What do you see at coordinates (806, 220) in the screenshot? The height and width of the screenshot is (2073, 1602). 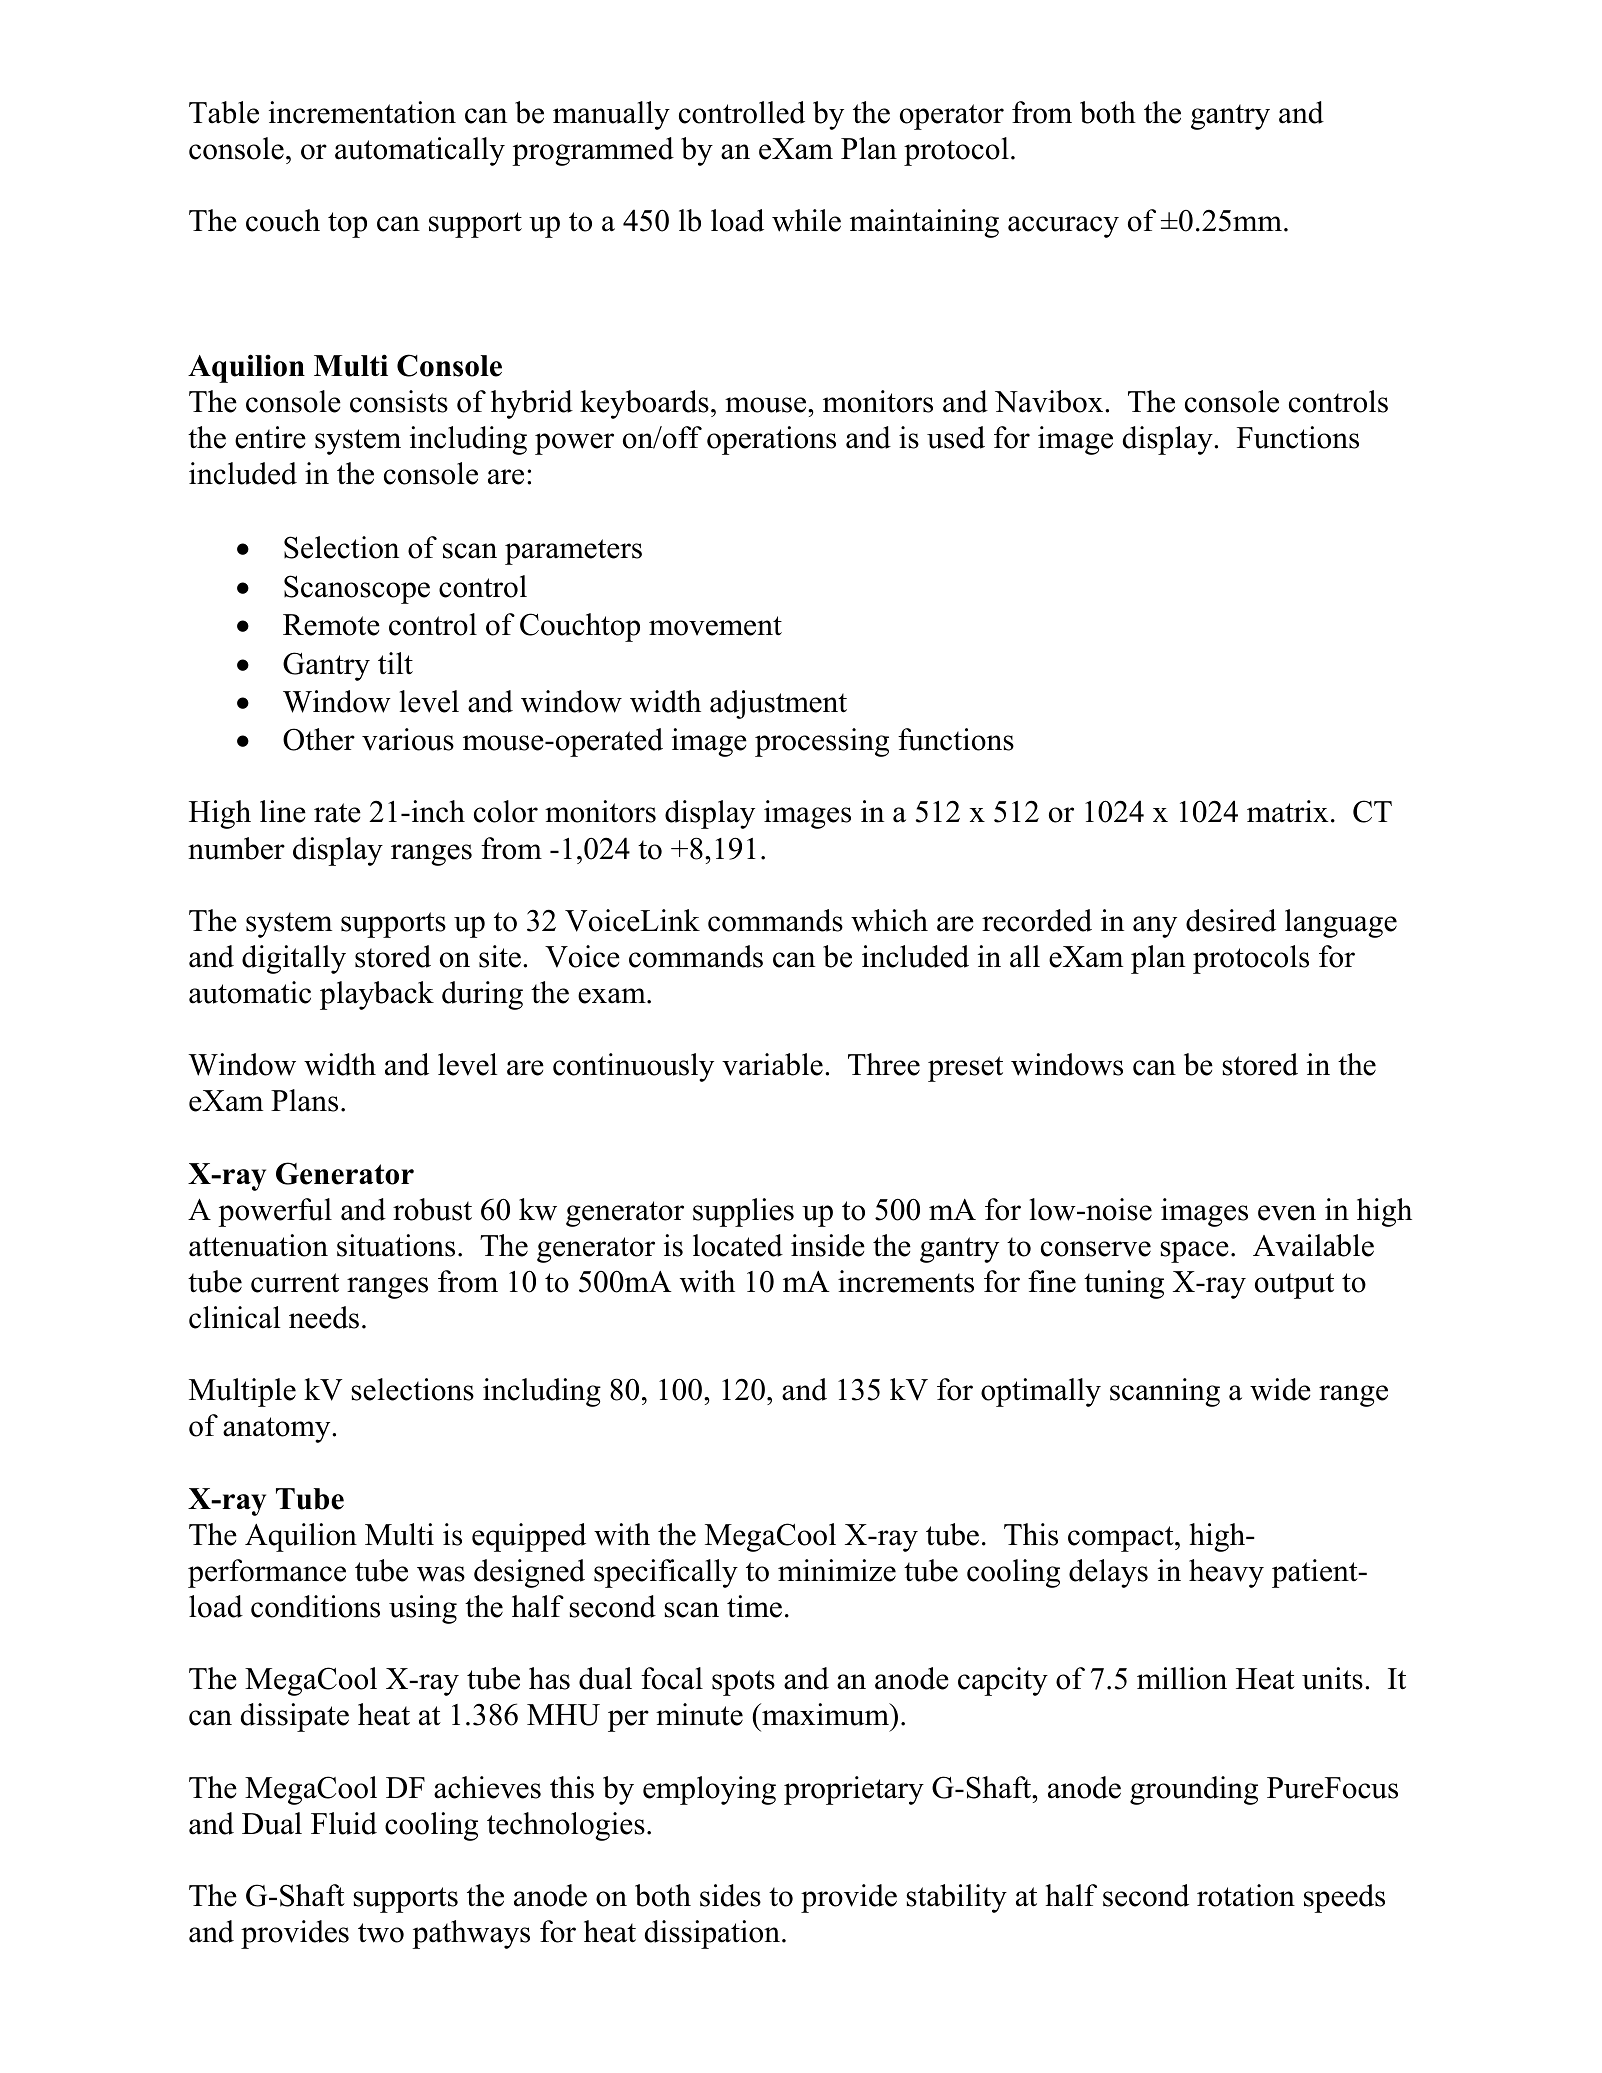 I see `while` at bounding box center [806, 220].
